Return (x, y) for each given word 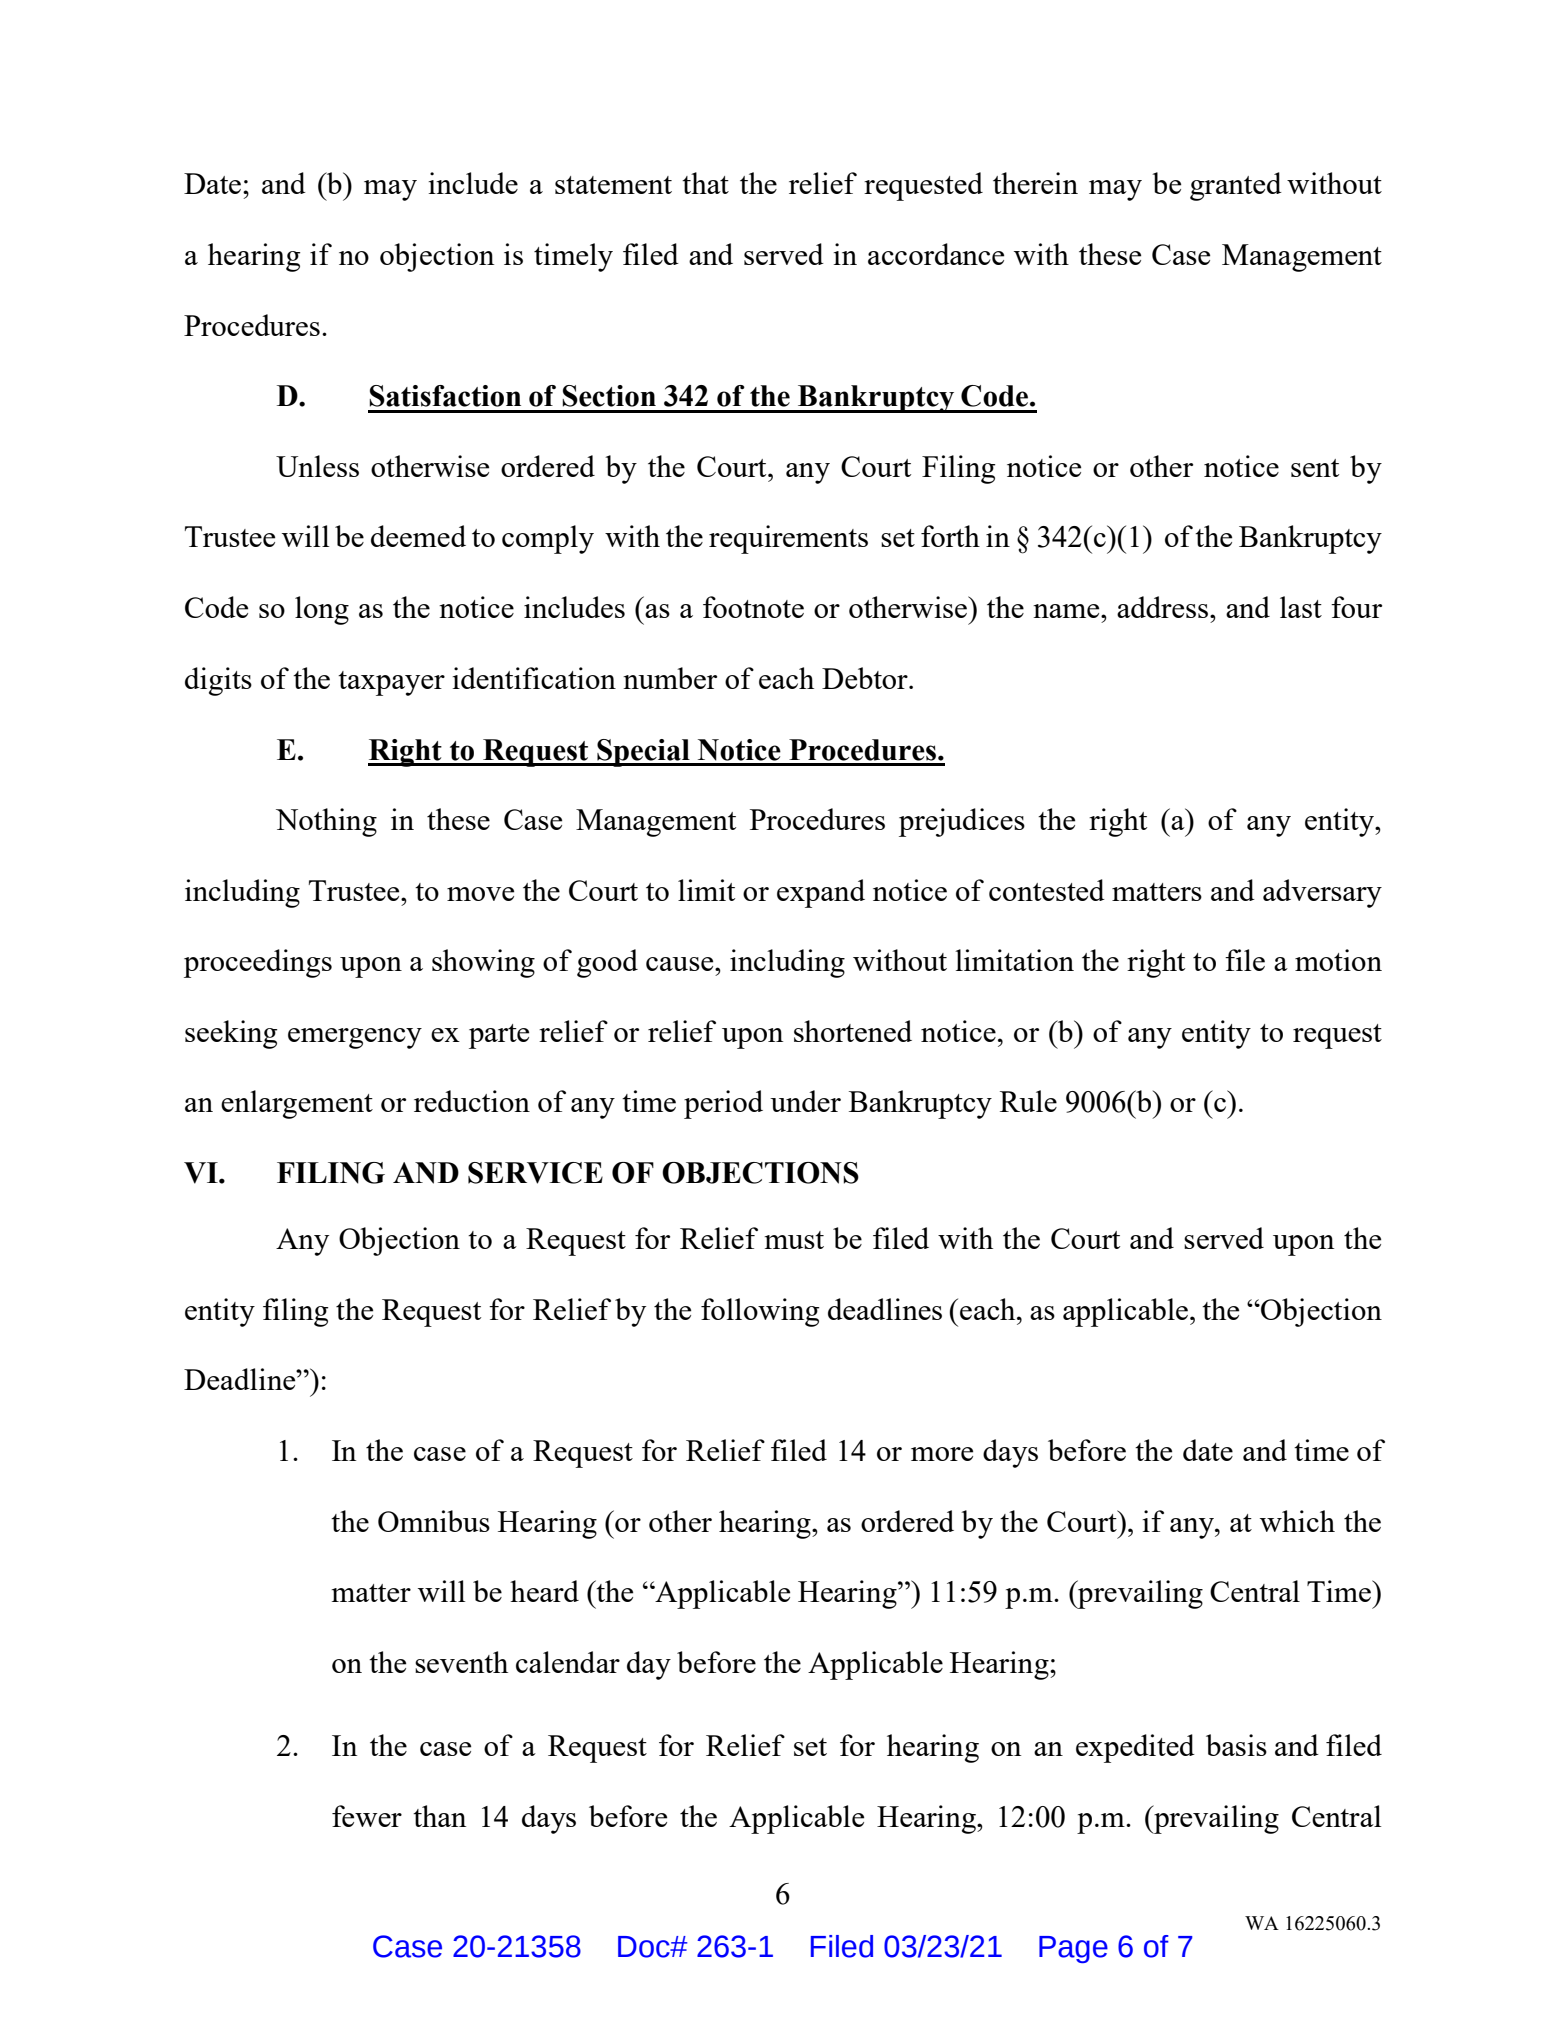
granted (1236, 186)
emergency (355, 1038)
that (705, 183)
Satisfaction (445, 396)
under (805, 1101)
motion (1338, 960)
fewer (367, 1816)
